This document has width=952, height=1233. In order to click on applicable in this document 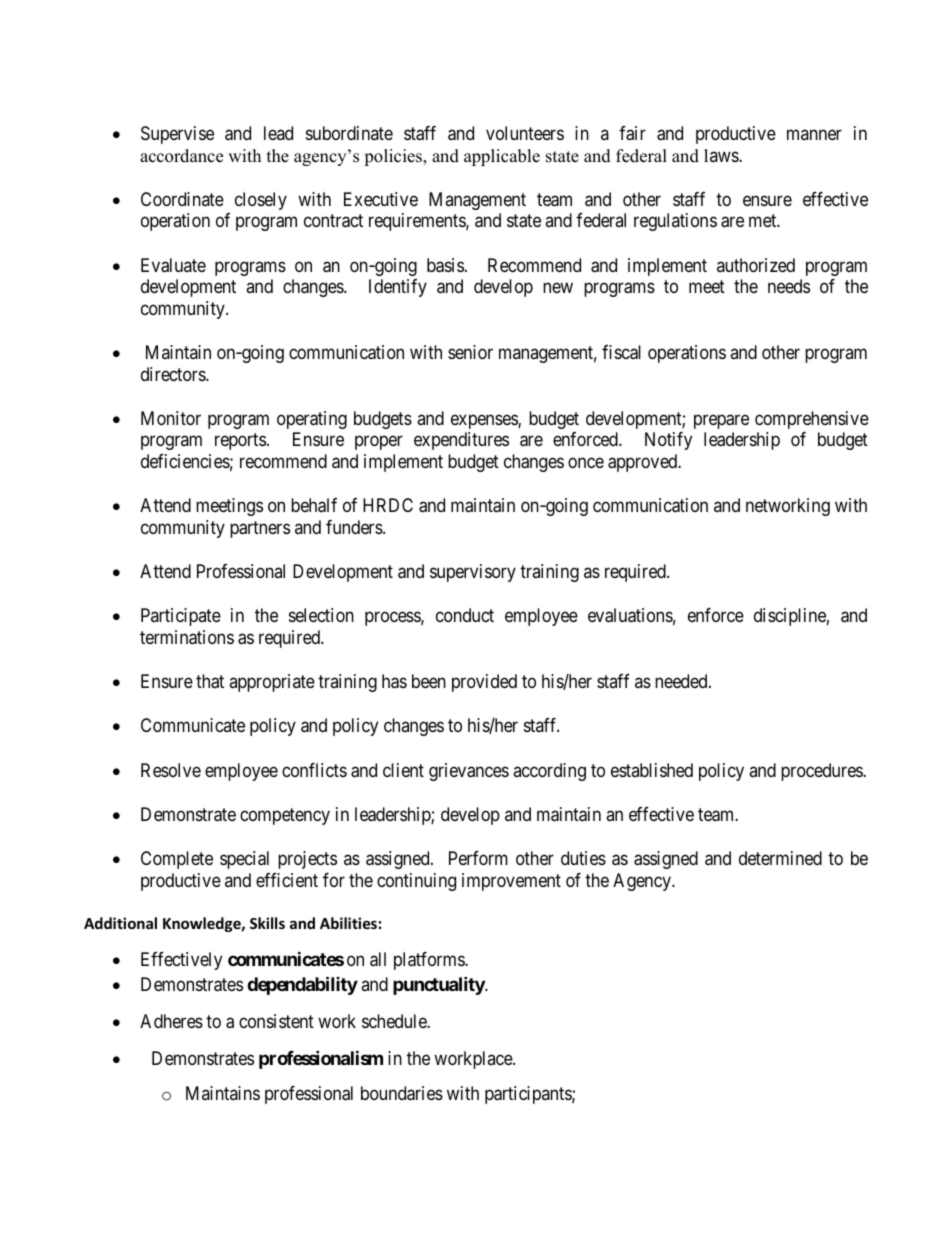, I will do `click(502, 157)`.
